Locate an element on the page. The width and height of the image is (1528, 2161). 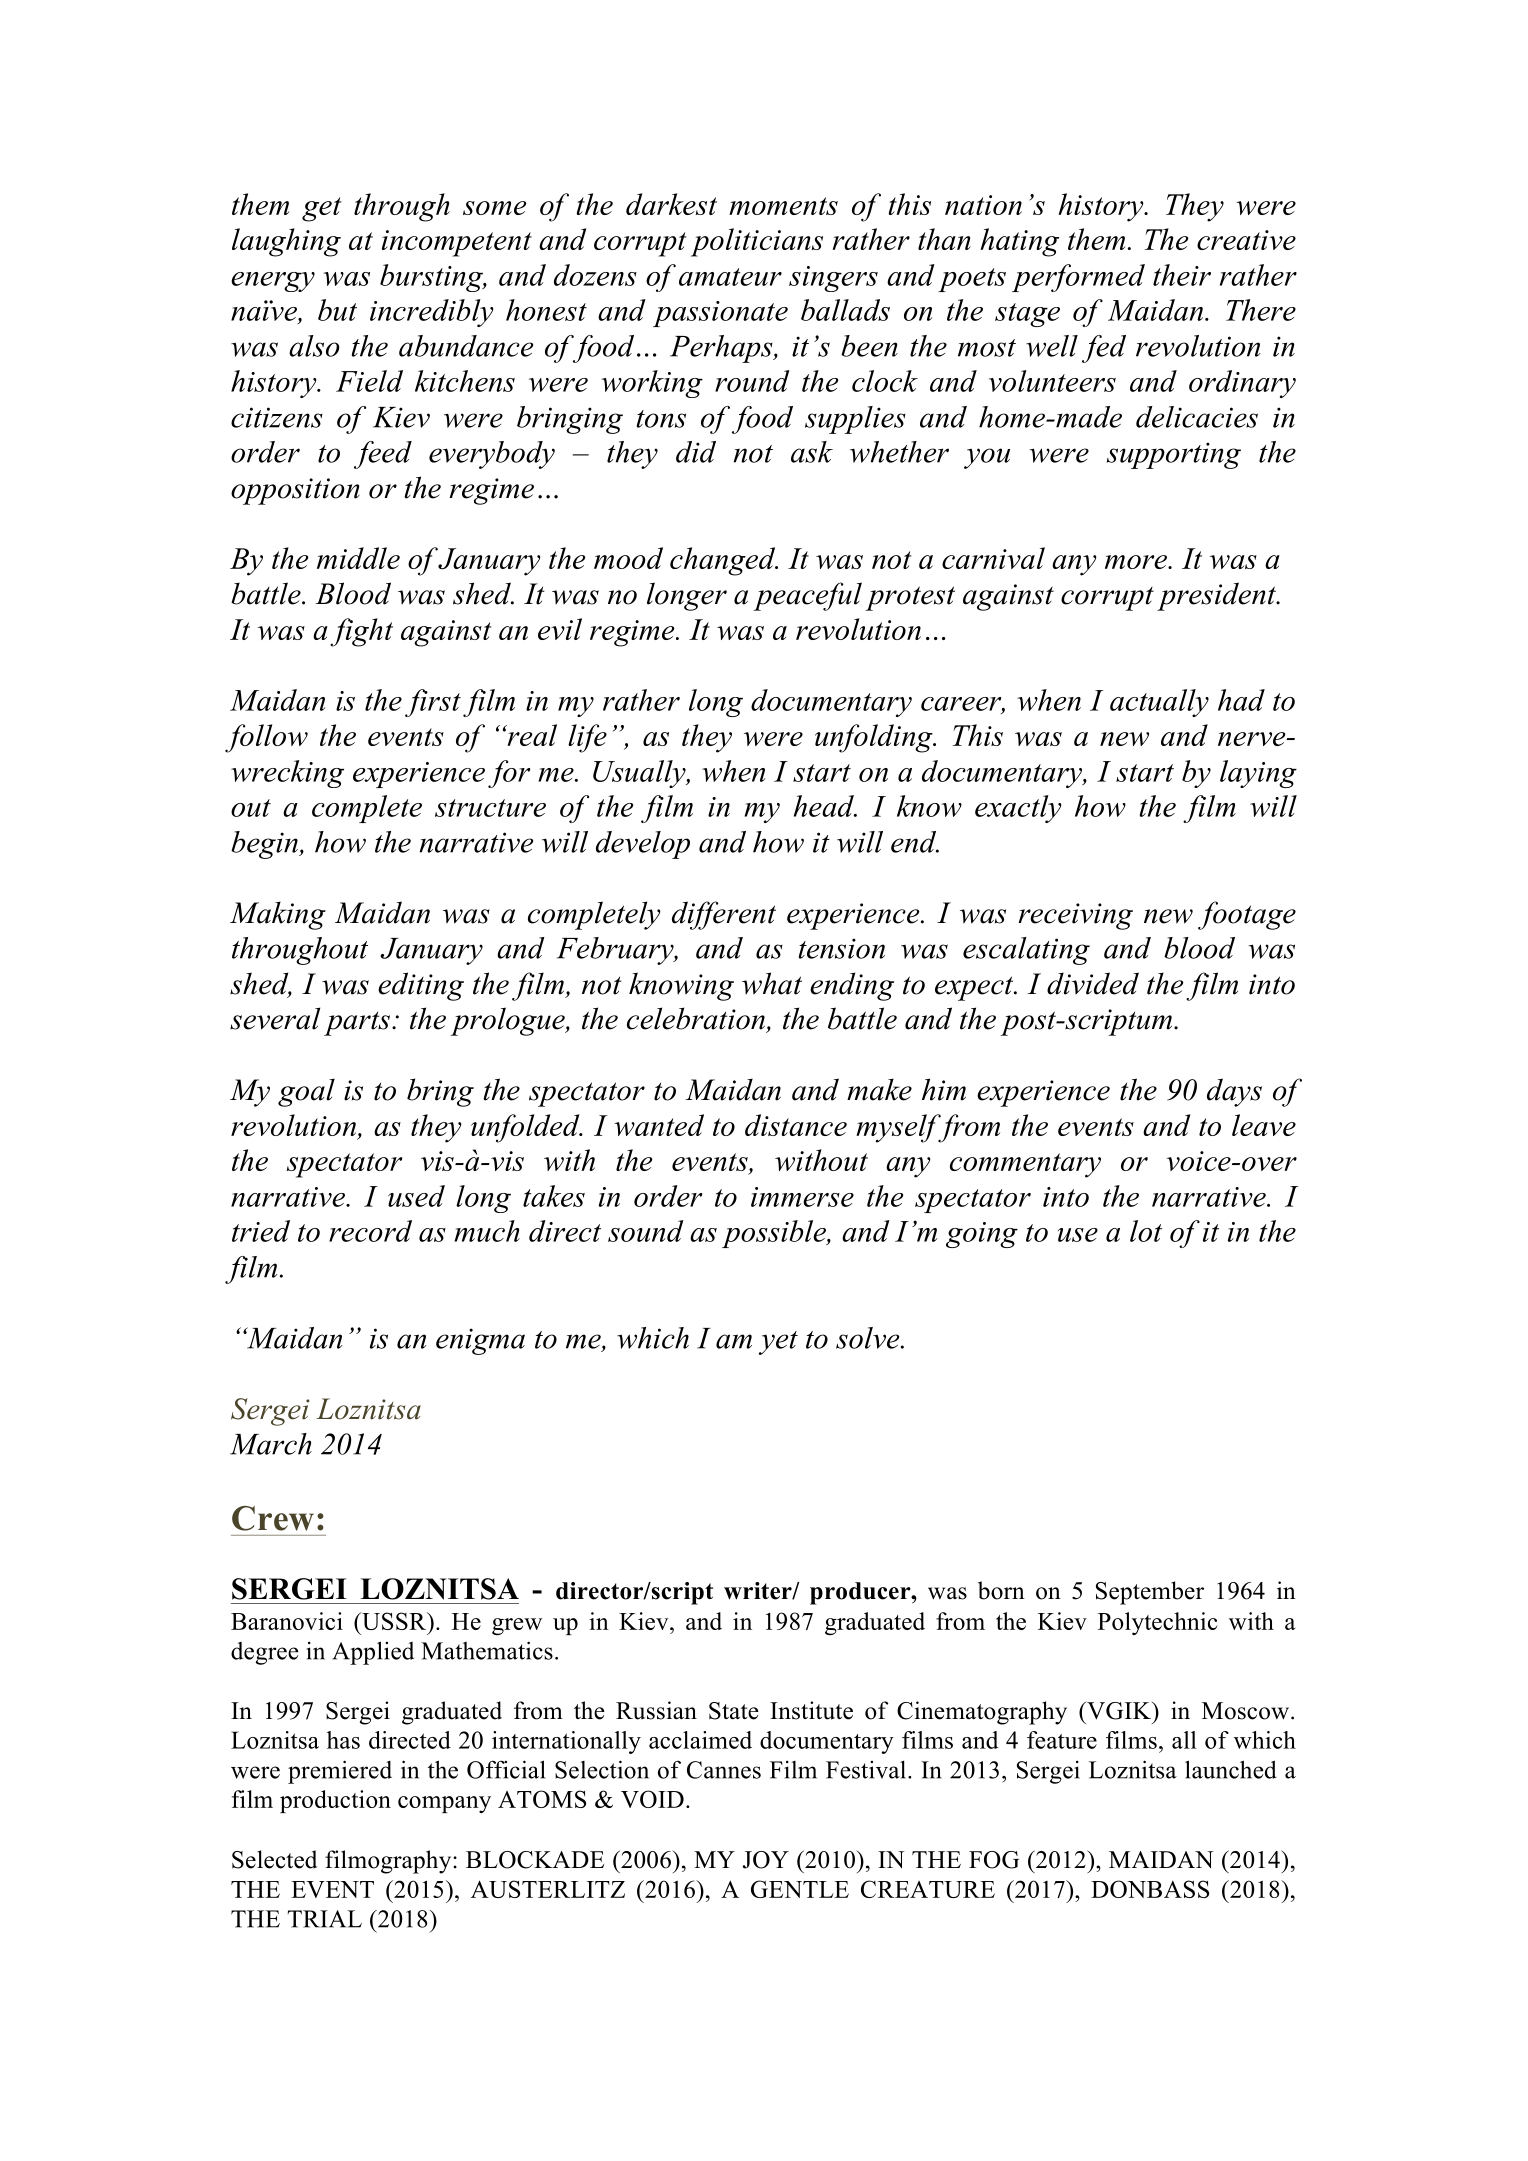
days is located at coordinates (1234, 1092).
